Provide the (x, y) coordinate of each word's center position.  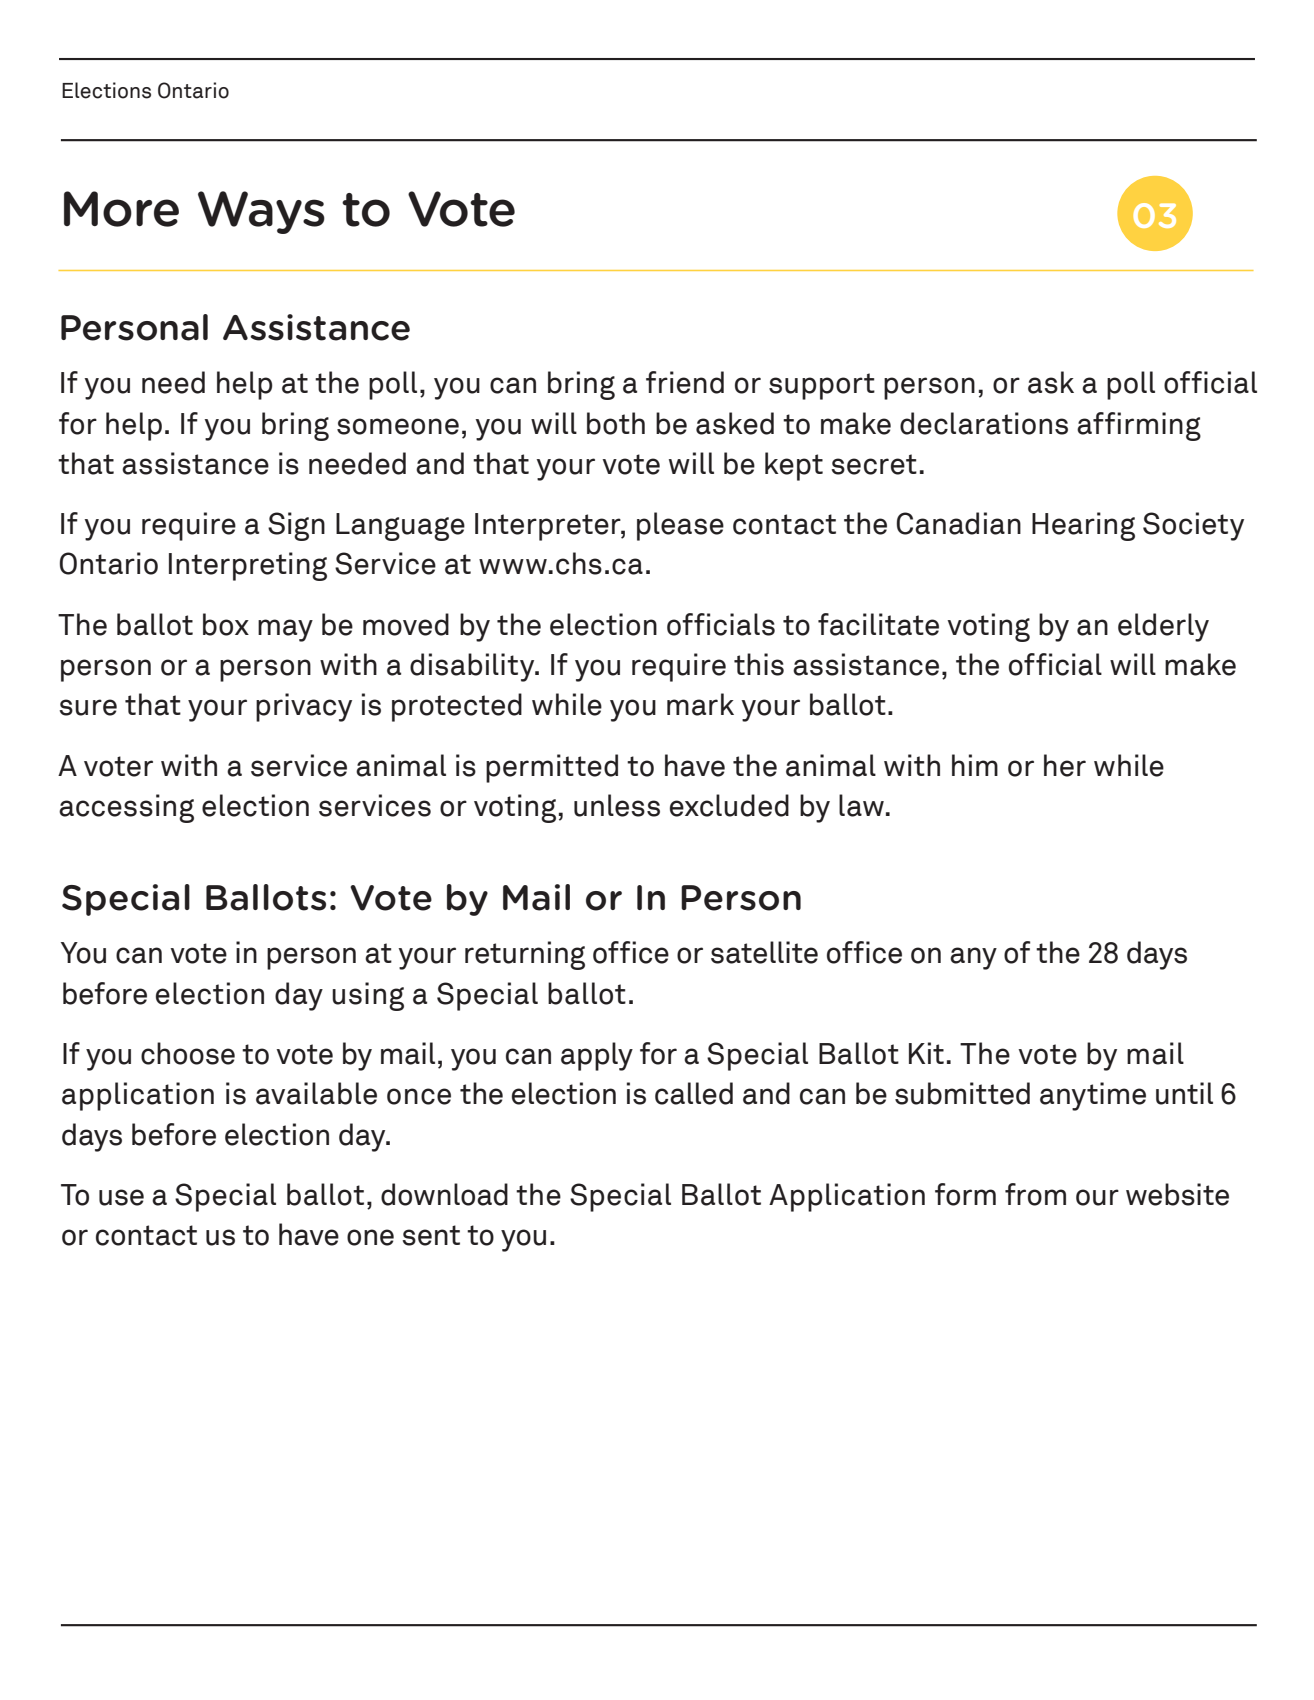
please (680, 526)
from (1035, 1194)
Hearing (1083, 526)
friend (685, 382)
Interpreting (248, 566)
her (1065, 765)
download (444, 1194)
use (121, 1197)
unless (617, 805)
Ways (261, 212)
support (822, 386)
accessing (126, 808)
